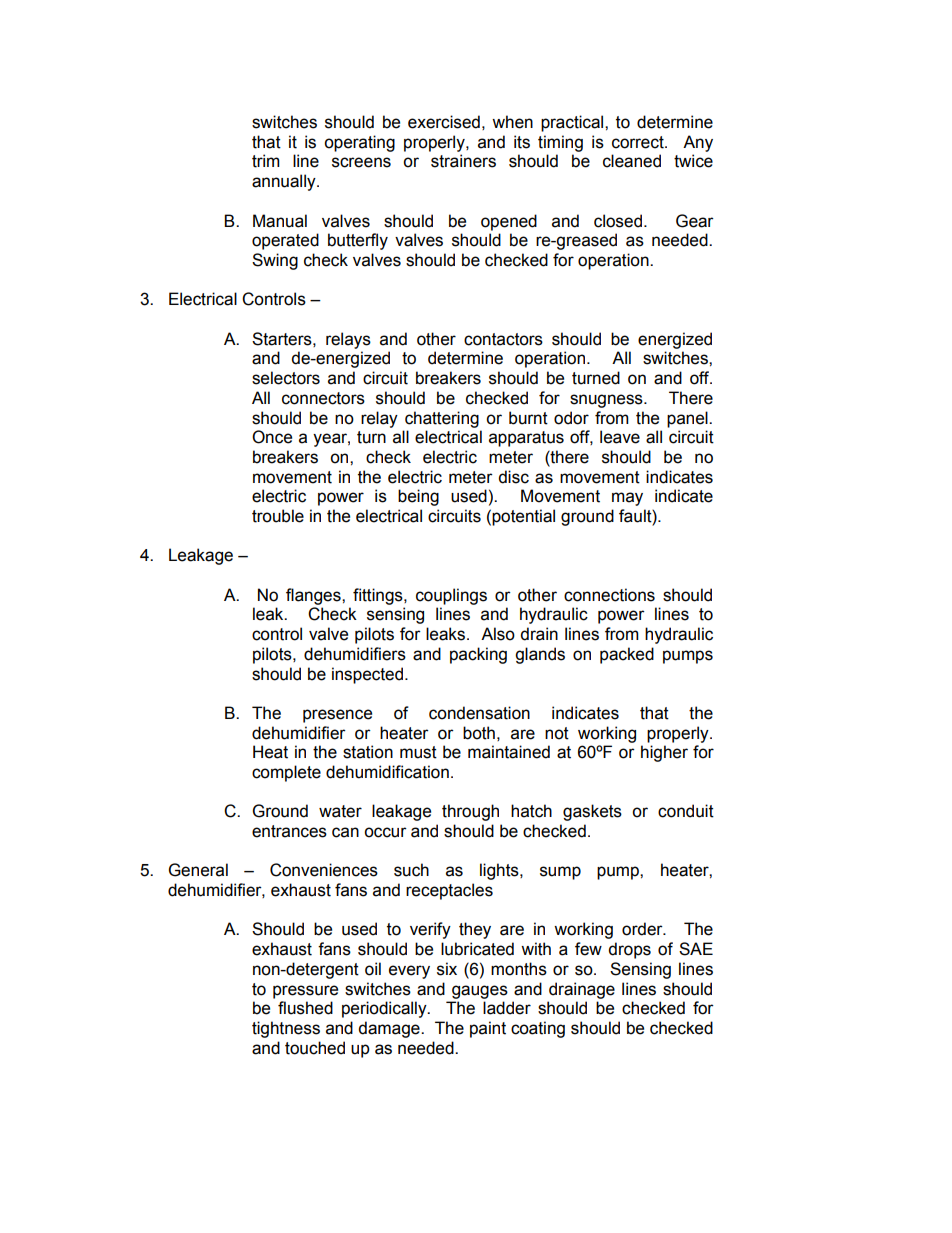  Describe the element at coordinates (286, 1029) in the document. I see `tightness` at that location.
